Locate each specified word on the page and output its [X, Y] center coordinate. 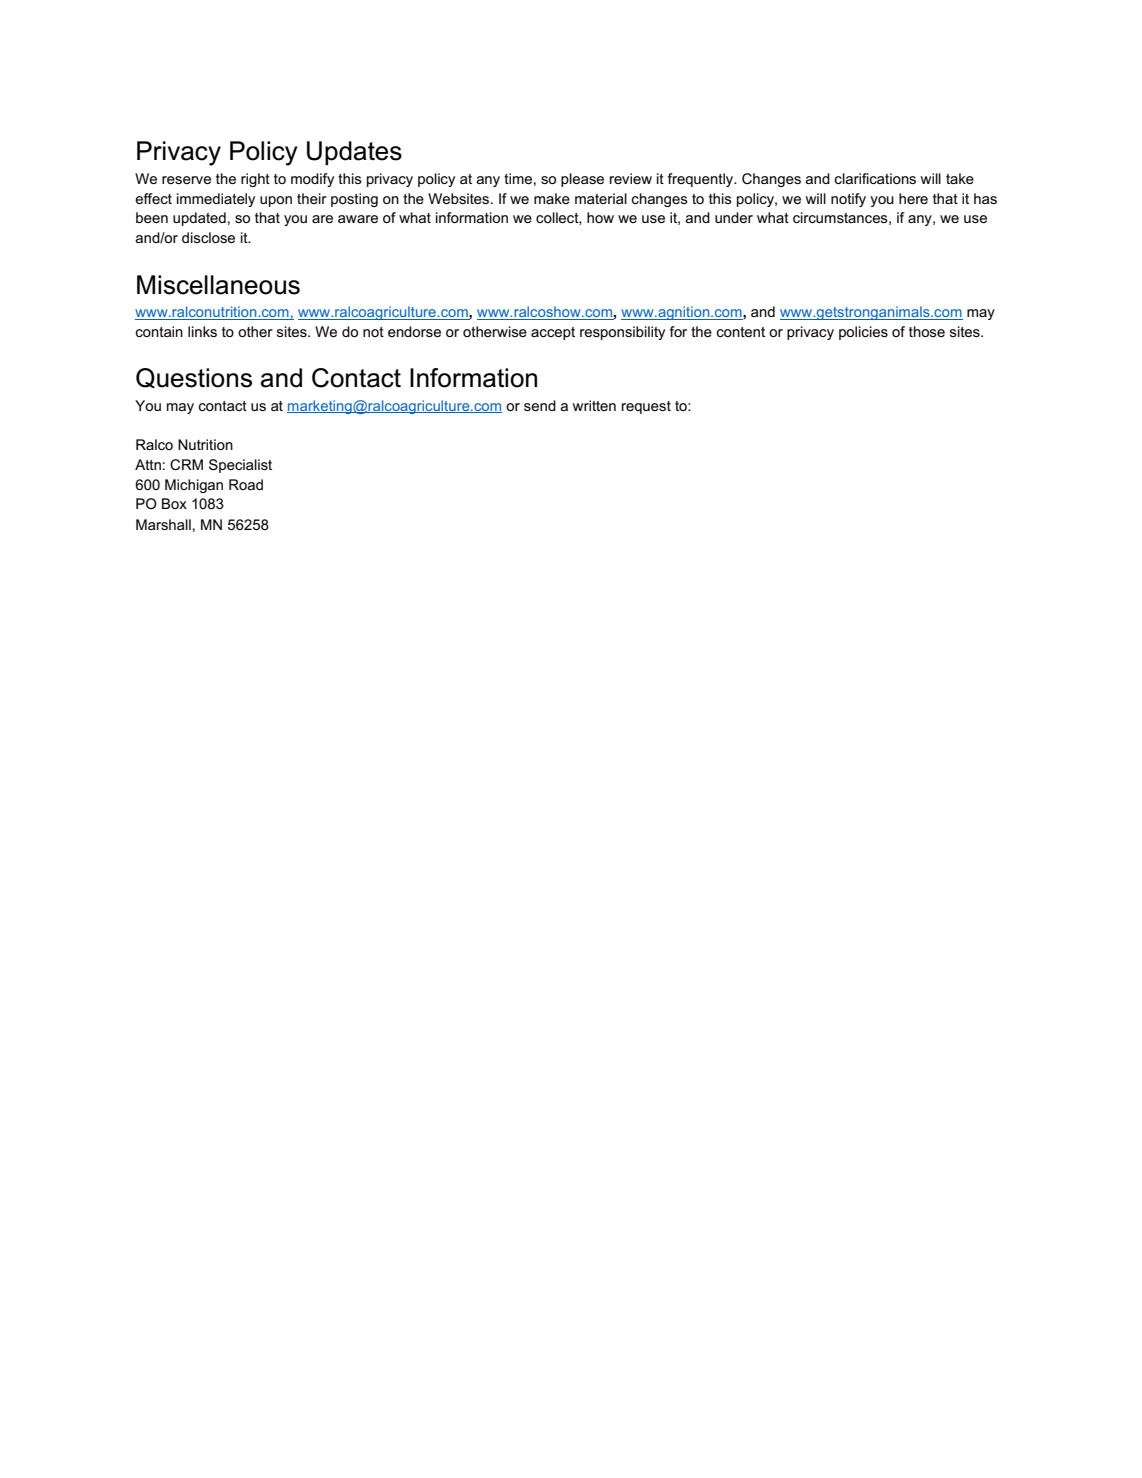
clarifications [875, 178]
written [594, 405]
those [927, 331]
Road [246, 484]
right [255, 180]
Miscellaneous [218, 285]
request [646, 407]
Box [174, 503]
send [540, 405]
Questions [194, 378]
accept [553, 333]
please [582, 180]
